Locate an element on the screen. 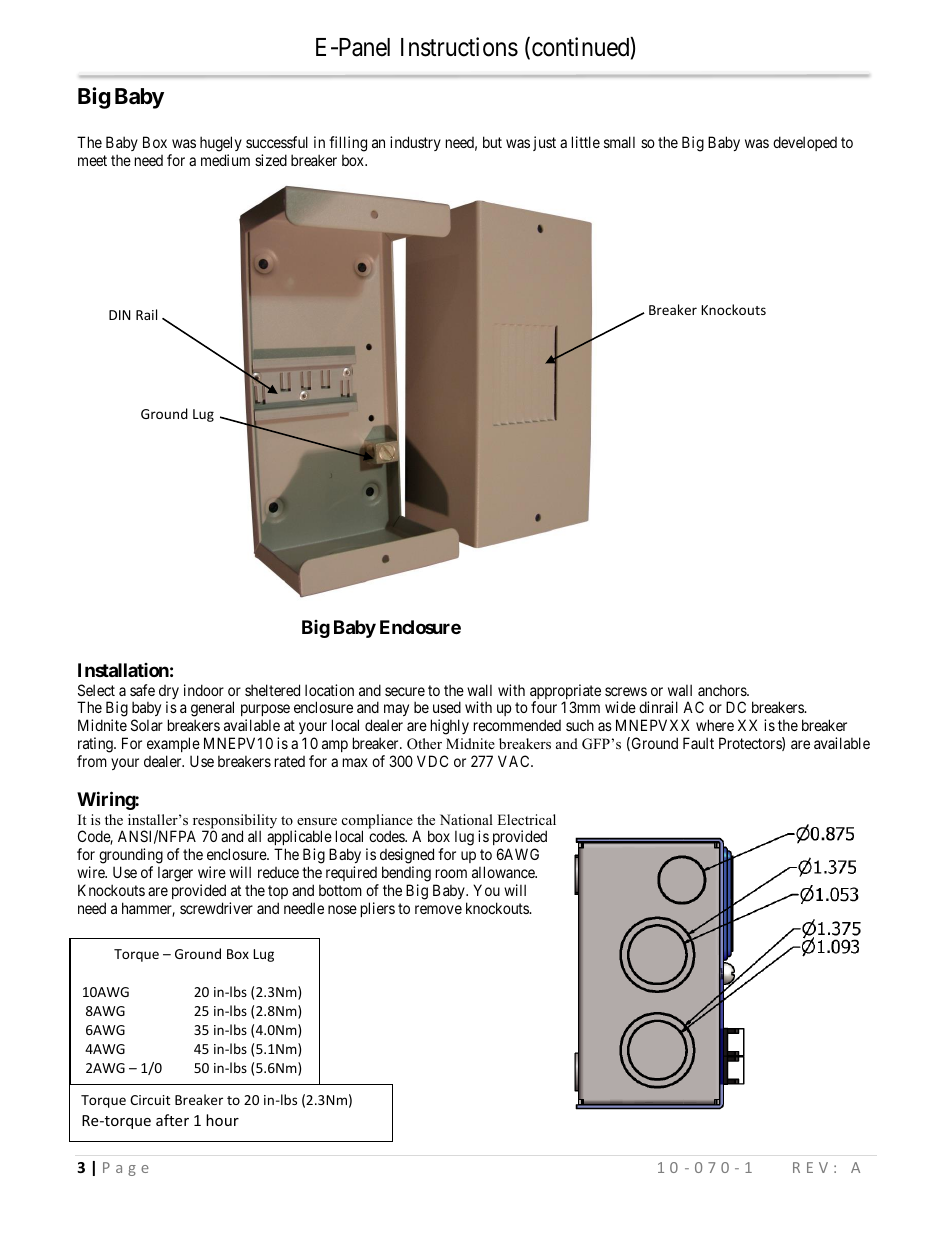  small is located at coordinates (619, 142).
